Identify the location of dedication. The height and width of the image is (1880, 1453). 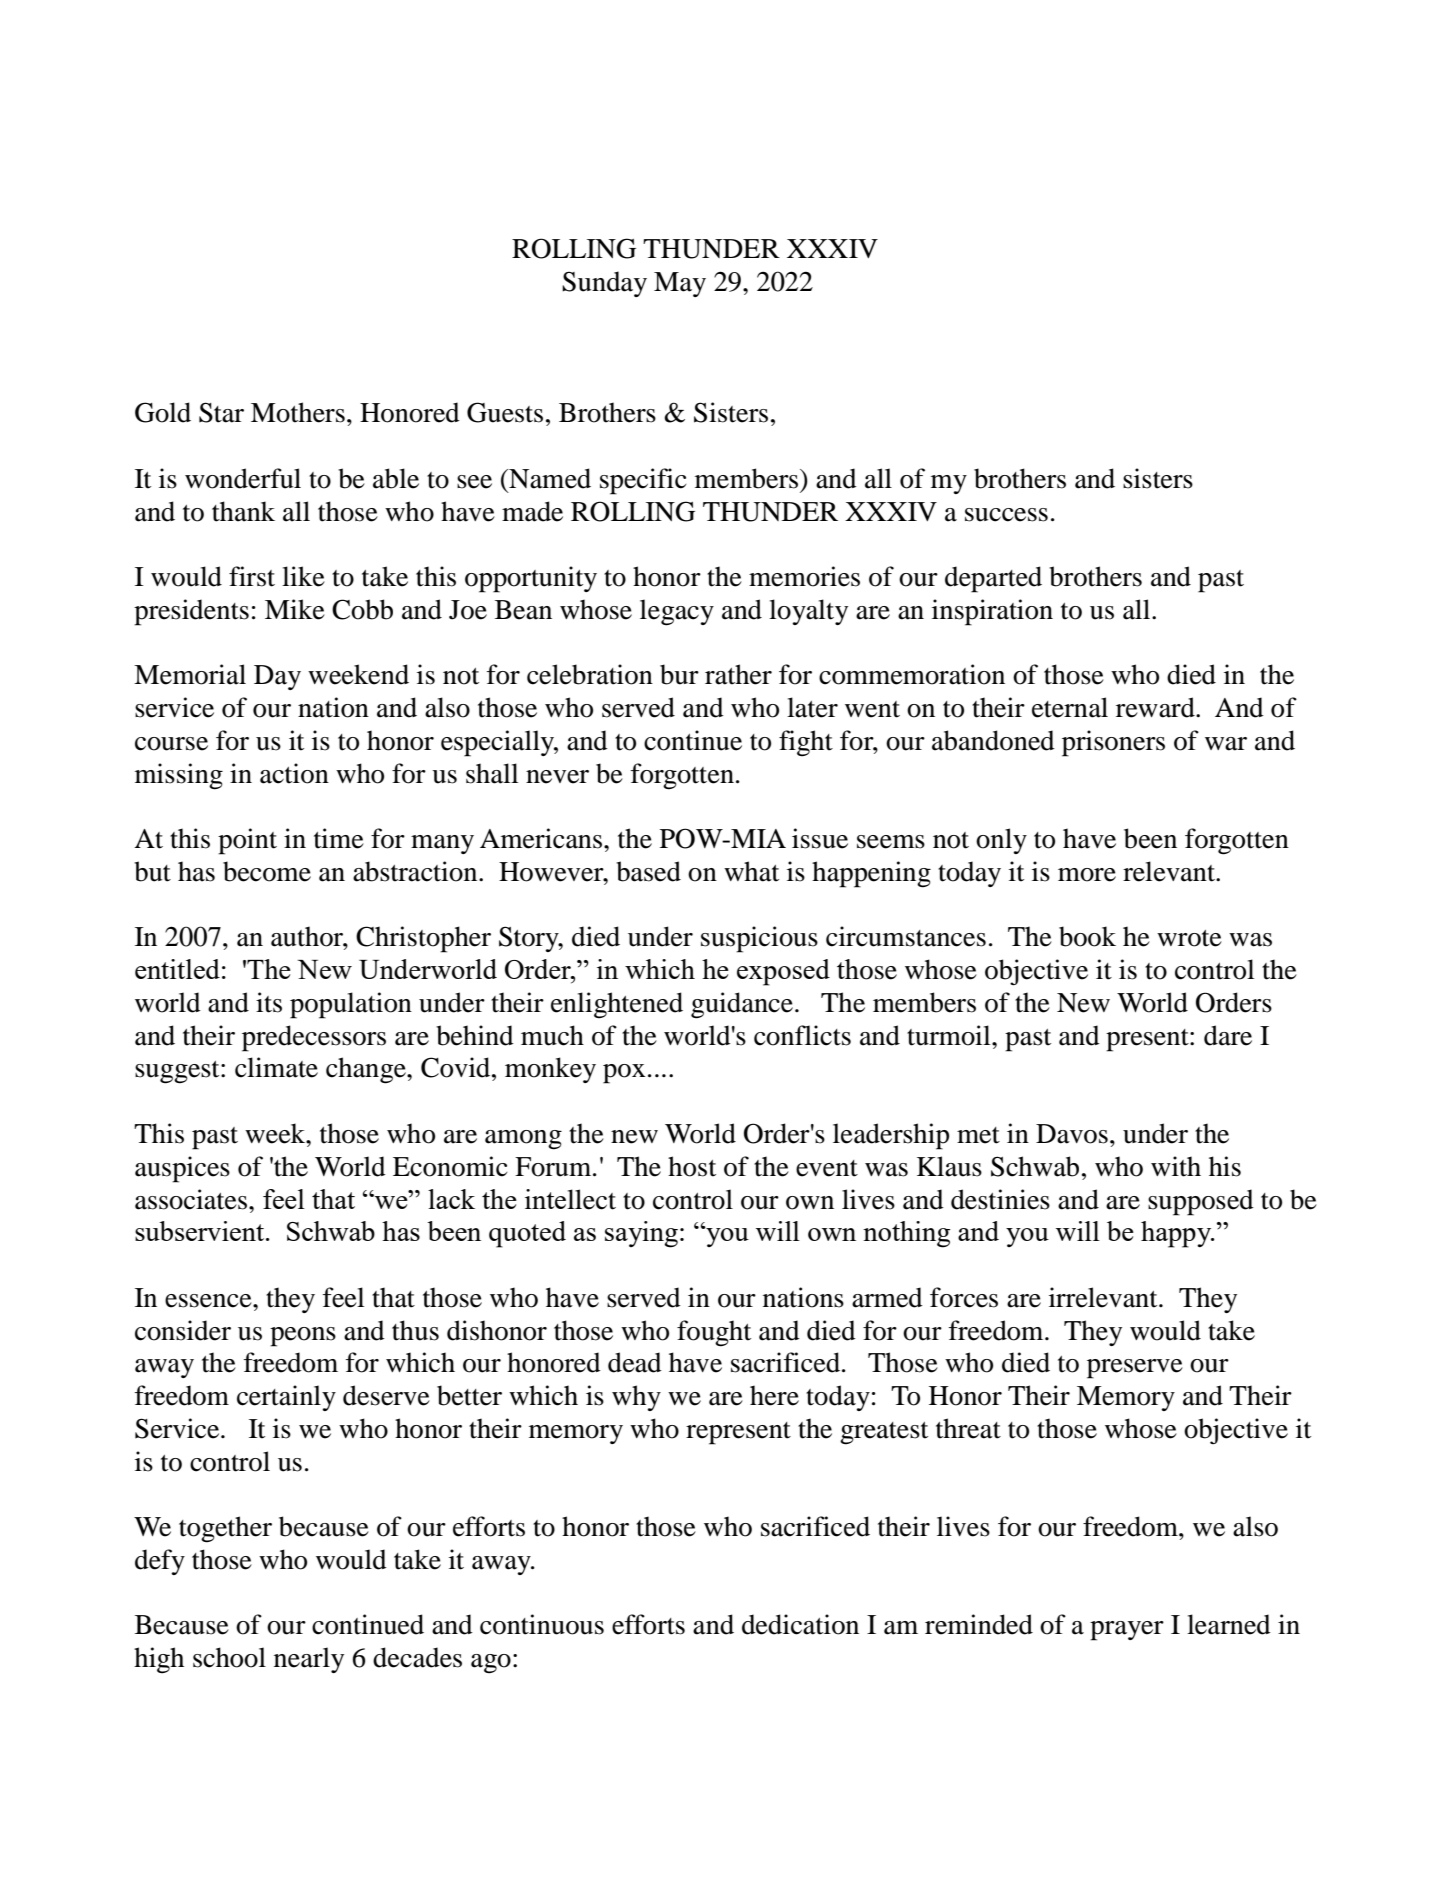
(800, 1624).
